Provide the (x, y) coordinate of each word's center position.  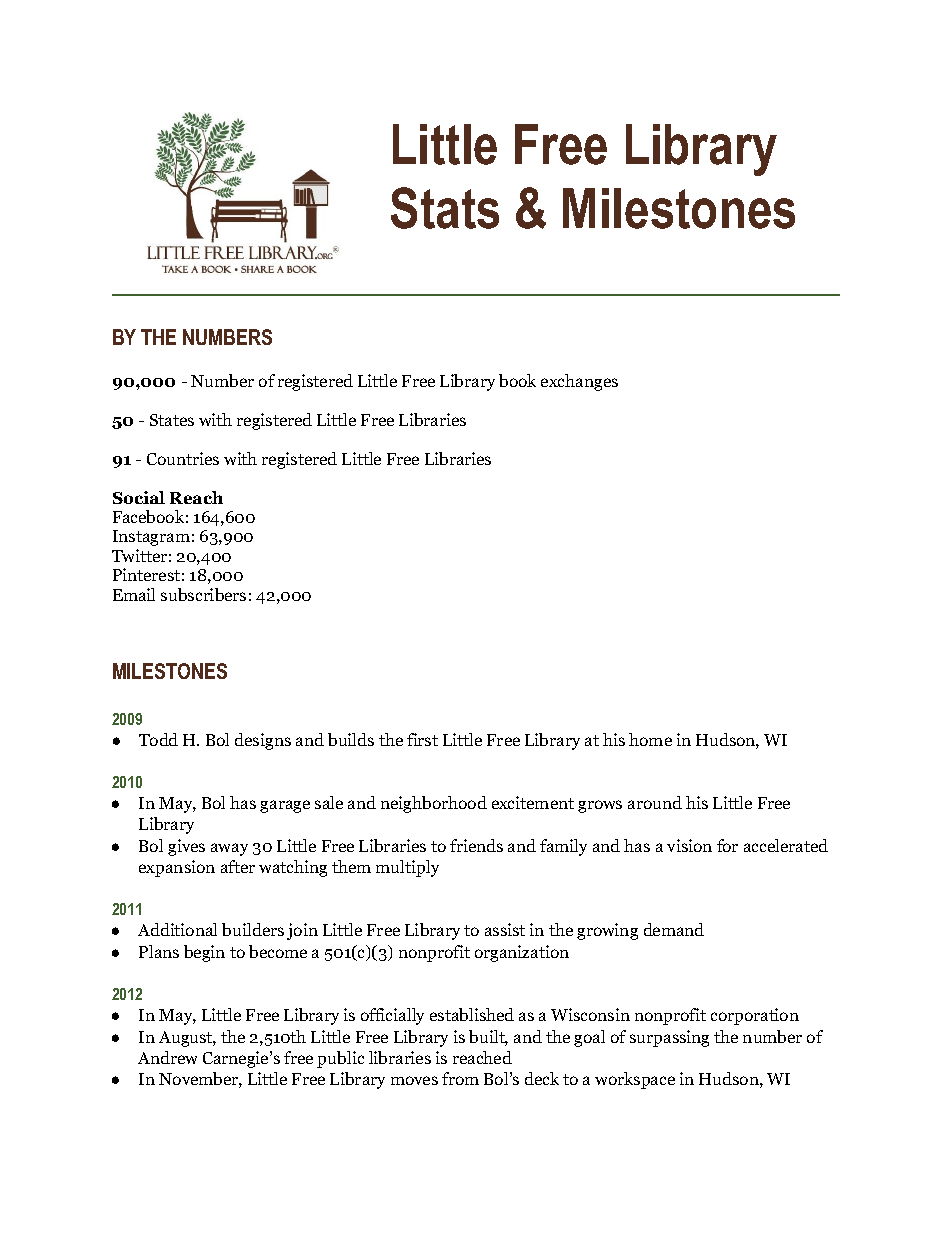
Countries (183, 458)
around (655, 802)
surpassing (669, 1038)
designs (263, 741)
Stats (445, 208)
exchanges (579, 382)
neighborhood (434, 804)
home (650, 739)
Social (139, 497)
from (460, 1078)
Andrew (167, 1057)
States (172, 420)
